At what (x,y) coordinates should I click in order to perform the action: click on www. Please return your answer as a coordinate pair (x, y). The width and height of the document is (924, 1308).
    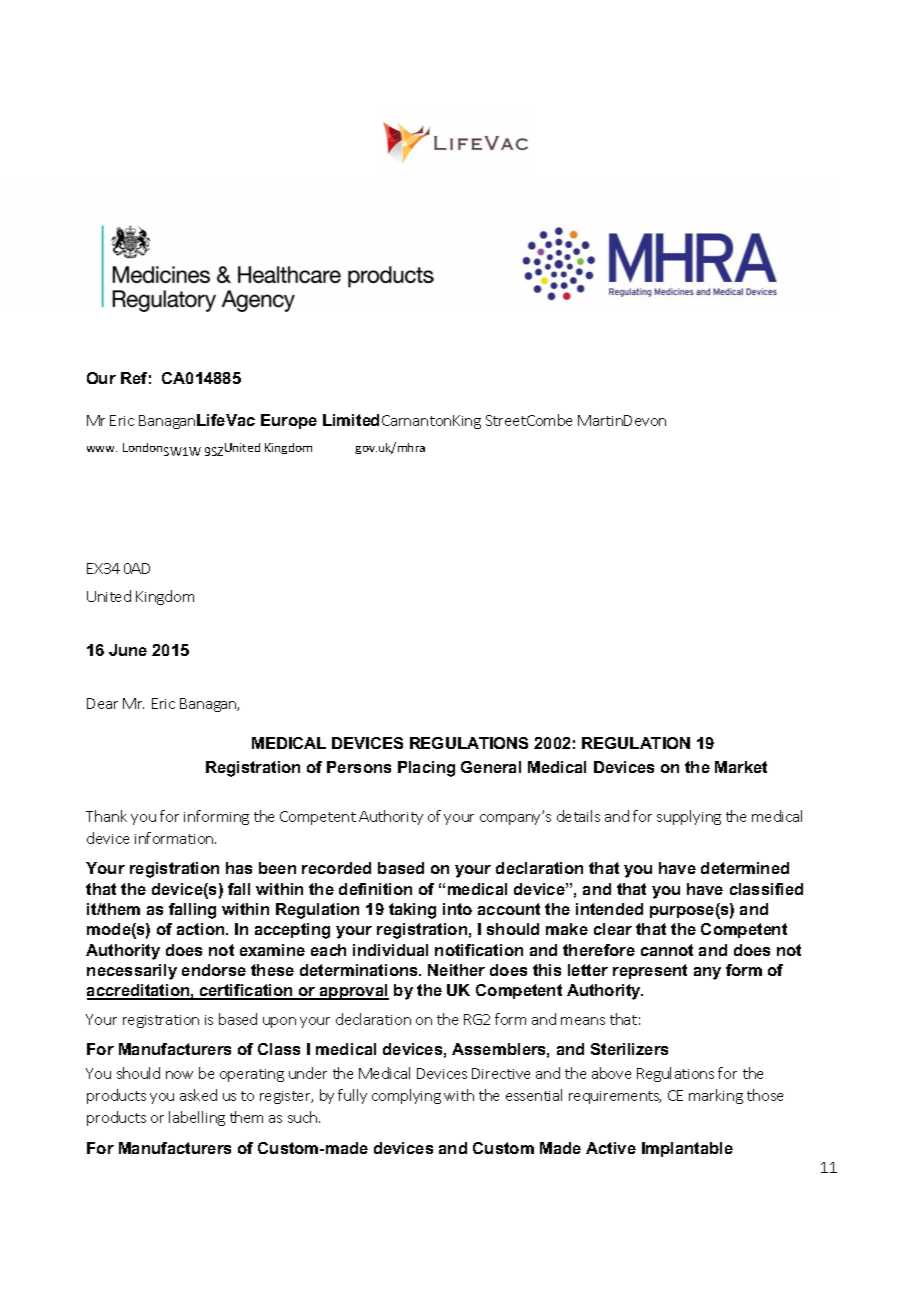
    Looking at the image, I should click on (102, 449).
